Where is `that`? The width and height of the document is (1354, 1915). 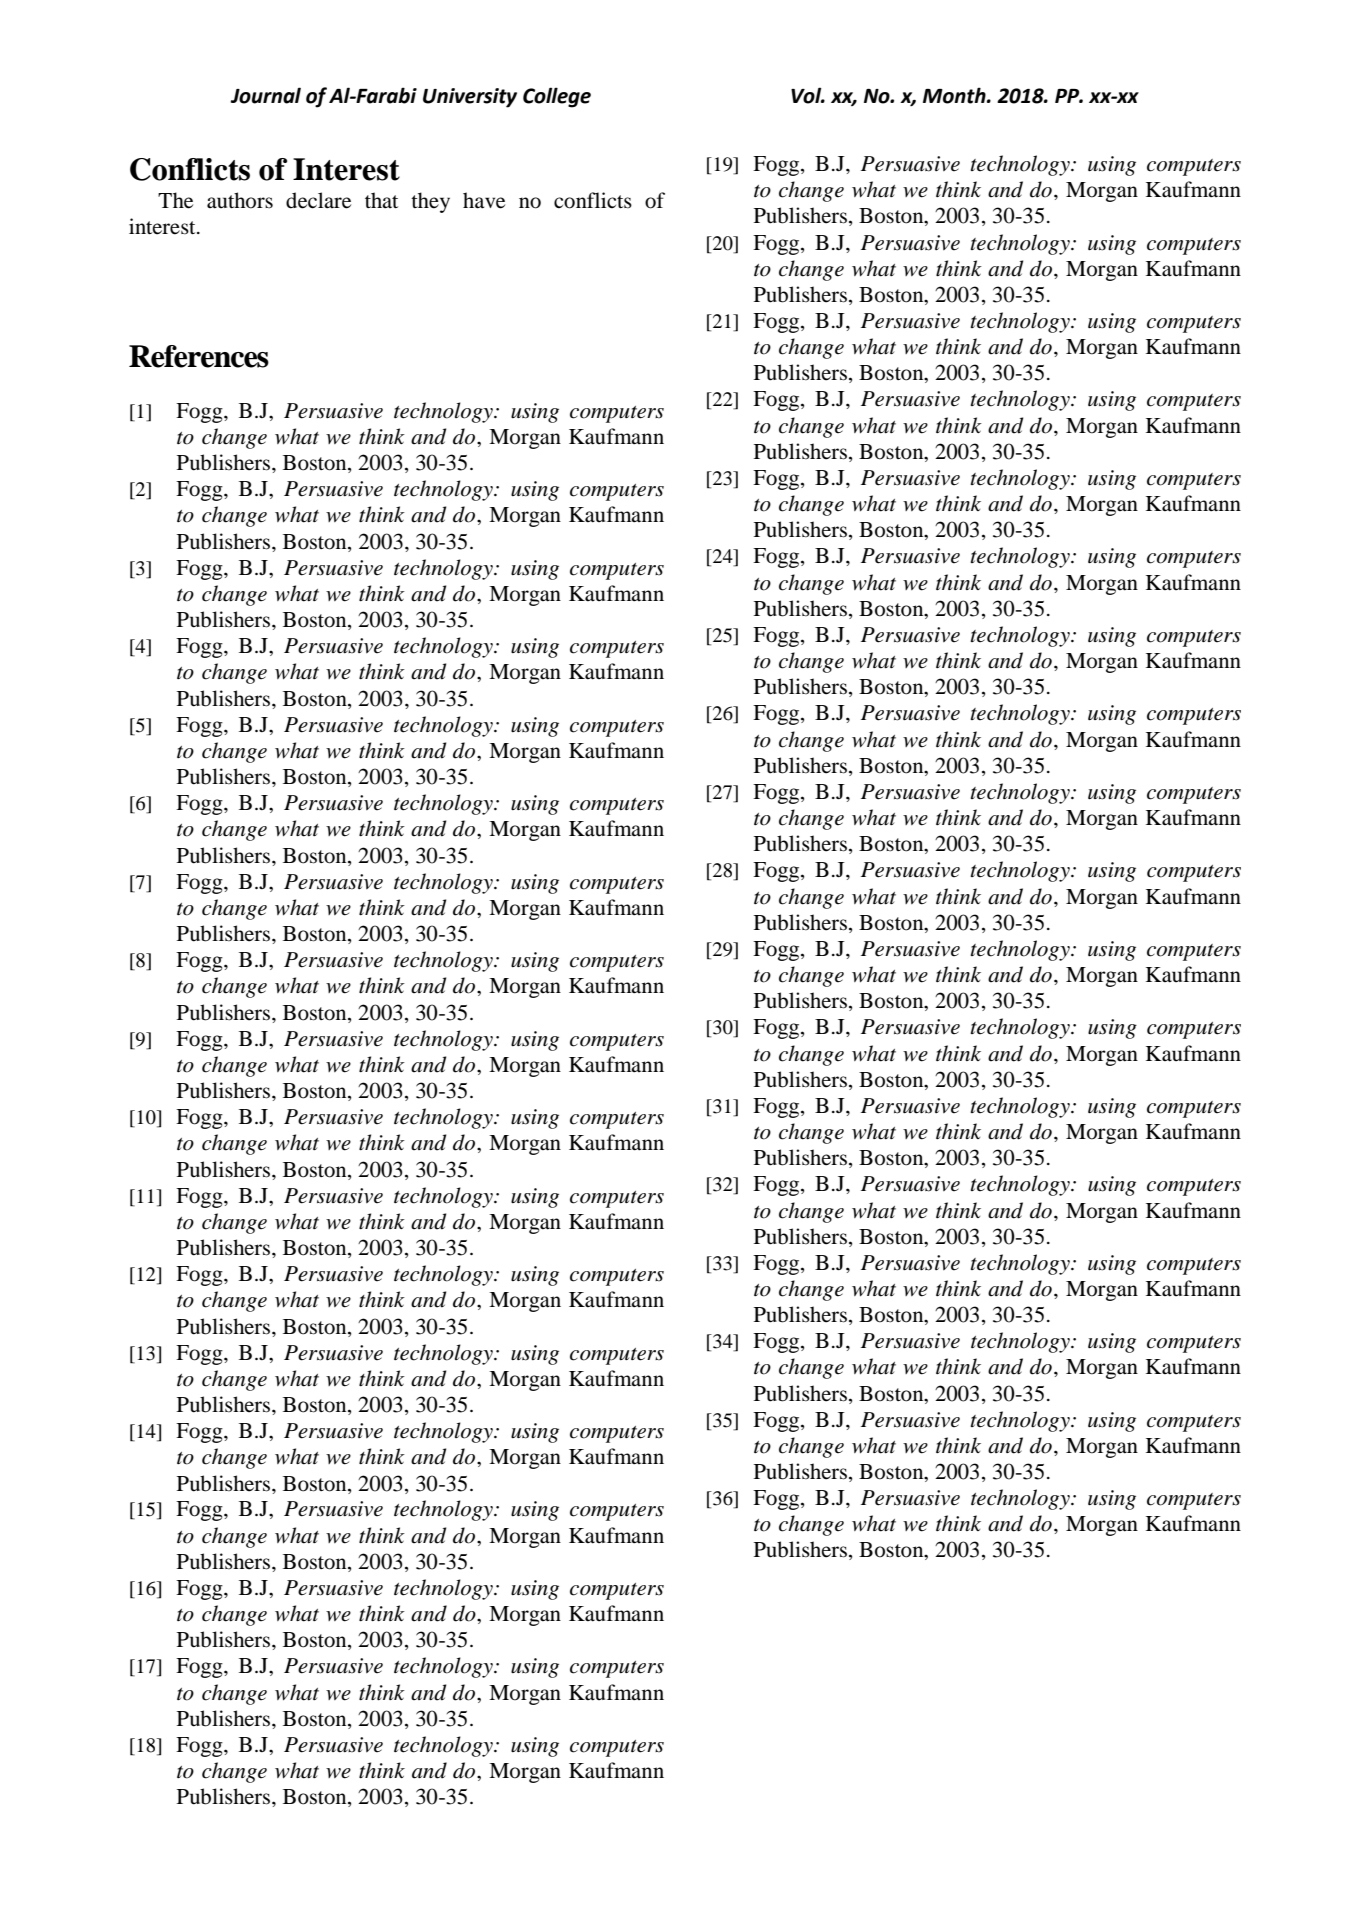
that is located at coordinates (381, 200).
